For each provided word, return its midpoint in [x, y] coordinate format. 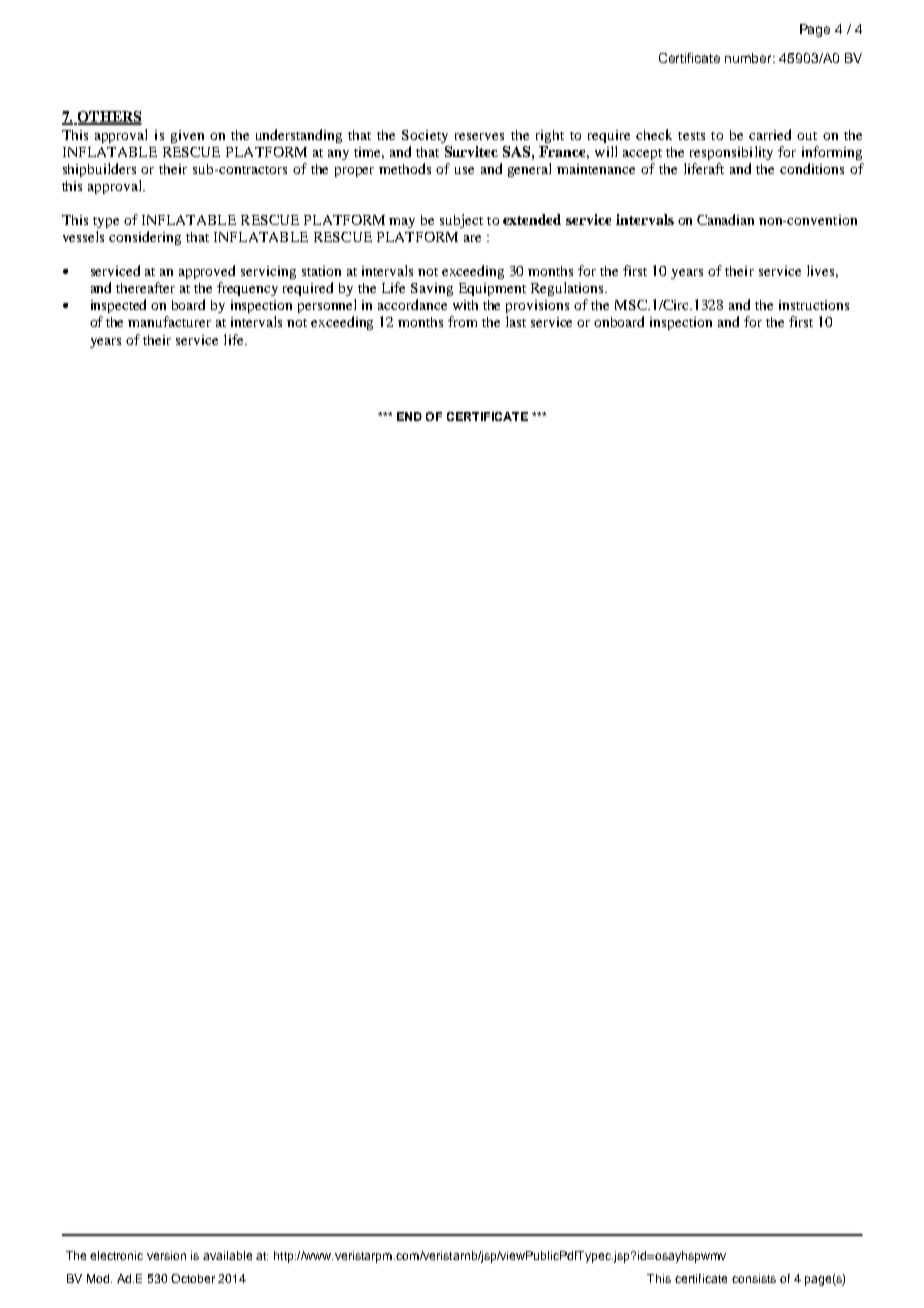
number [750, 58]
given [187, 136]
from [462, 321]
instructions [814, 305]
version [166, 1255]
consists [754, 1278]
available [227, 1255]
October [193, 1278]
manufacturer [169, 321]
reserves [479, 136]
